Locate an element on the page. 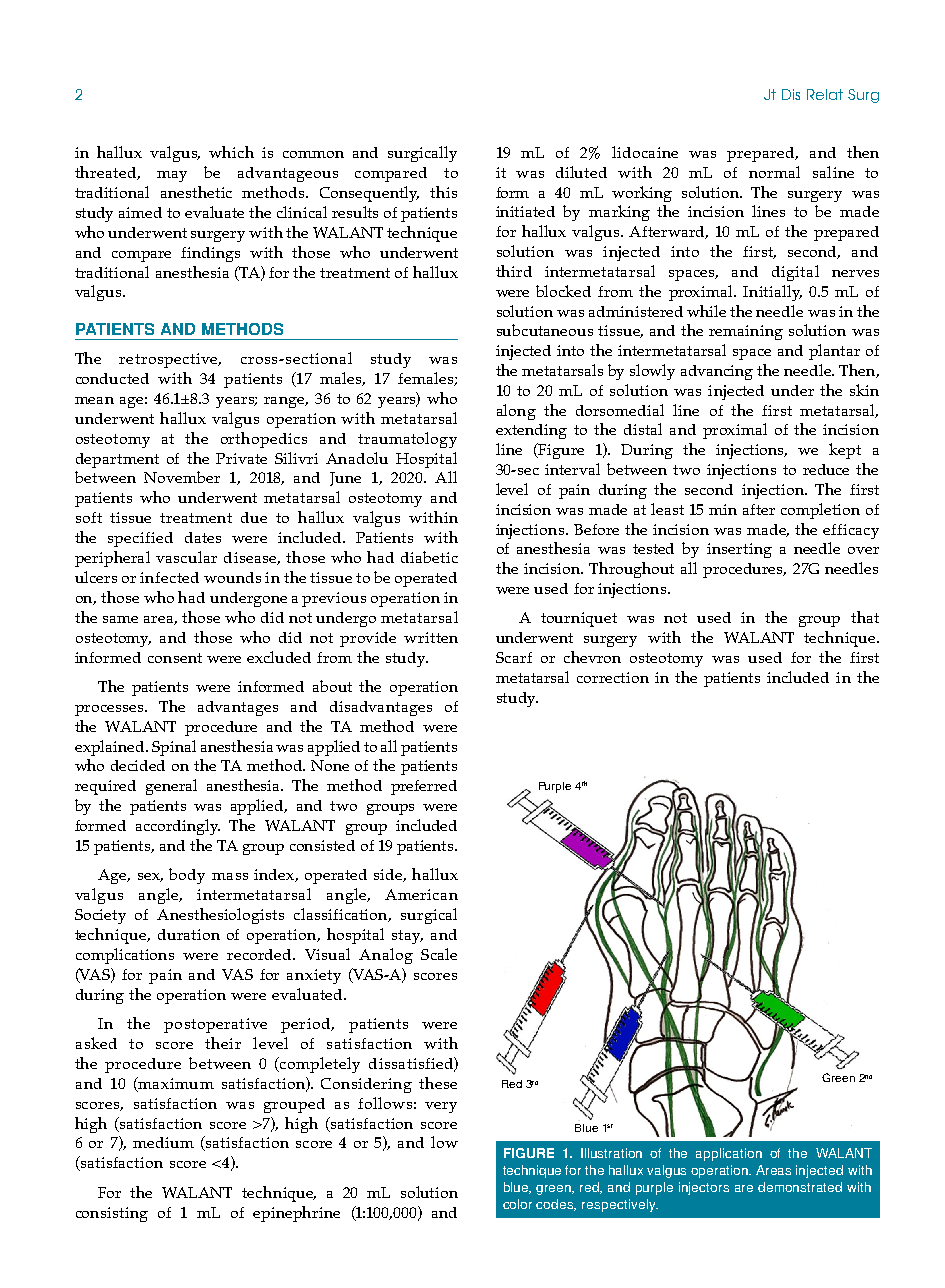 The width and height of the image is (945, 1288). may is located at coordinates (172, 176).
